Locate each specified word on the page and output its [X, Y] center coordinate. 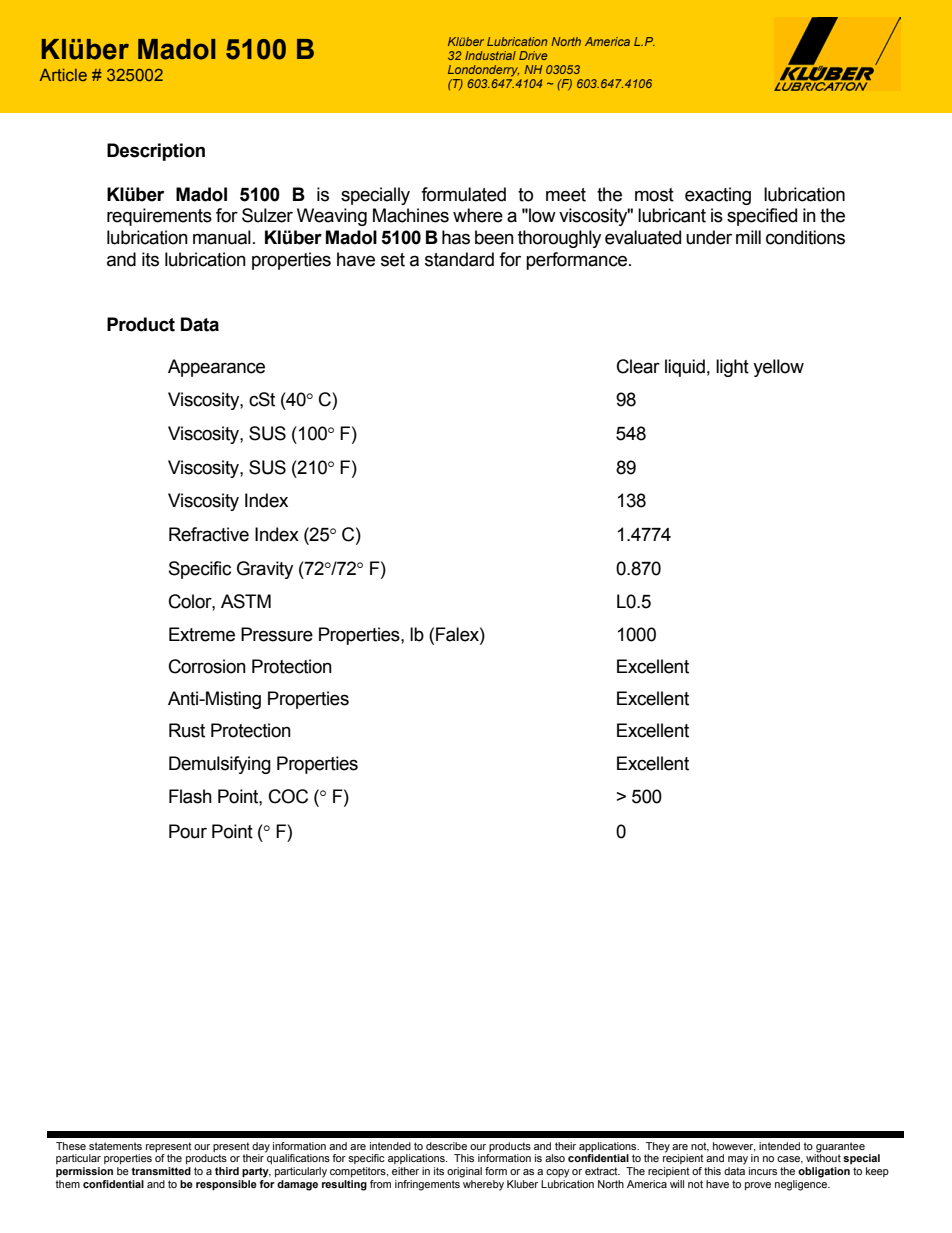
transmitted [161, 1171]
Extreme [202, 634]
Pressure [277, 634]
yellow [778, 368]
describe [446, 1146]
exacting [718, 196]
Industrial [490, 55]
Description [156, 152]
